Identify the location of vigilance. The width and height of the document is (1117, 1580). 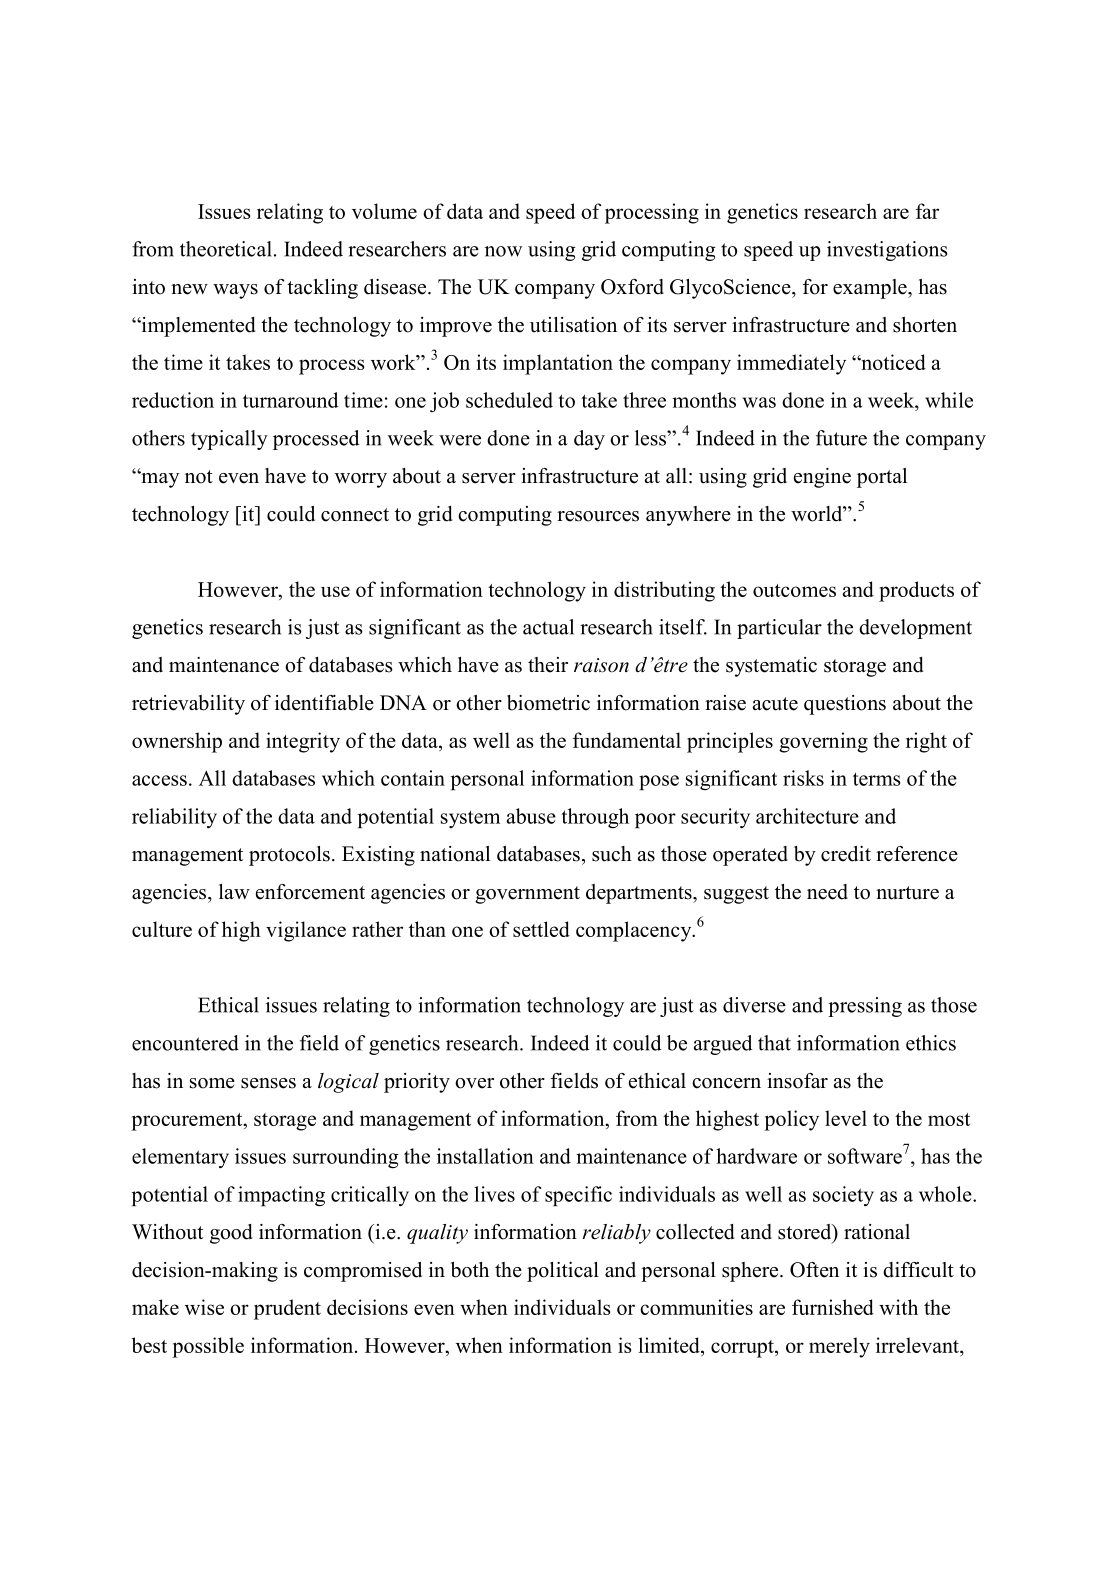
(306, 931).
